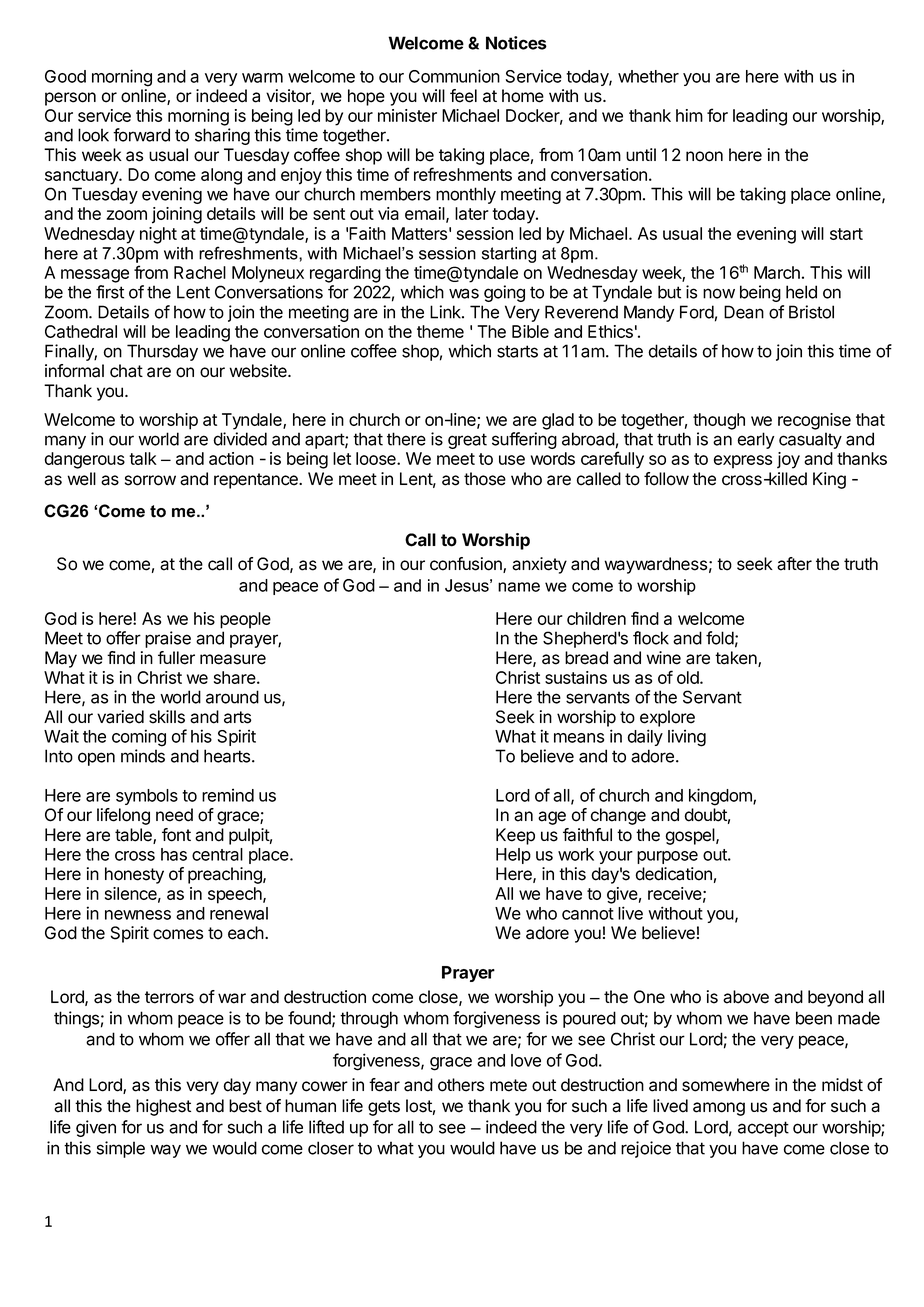 Image resolution: width=924 pixels, height=1307 pixels. I want to click on forward, so click(141, 135).
